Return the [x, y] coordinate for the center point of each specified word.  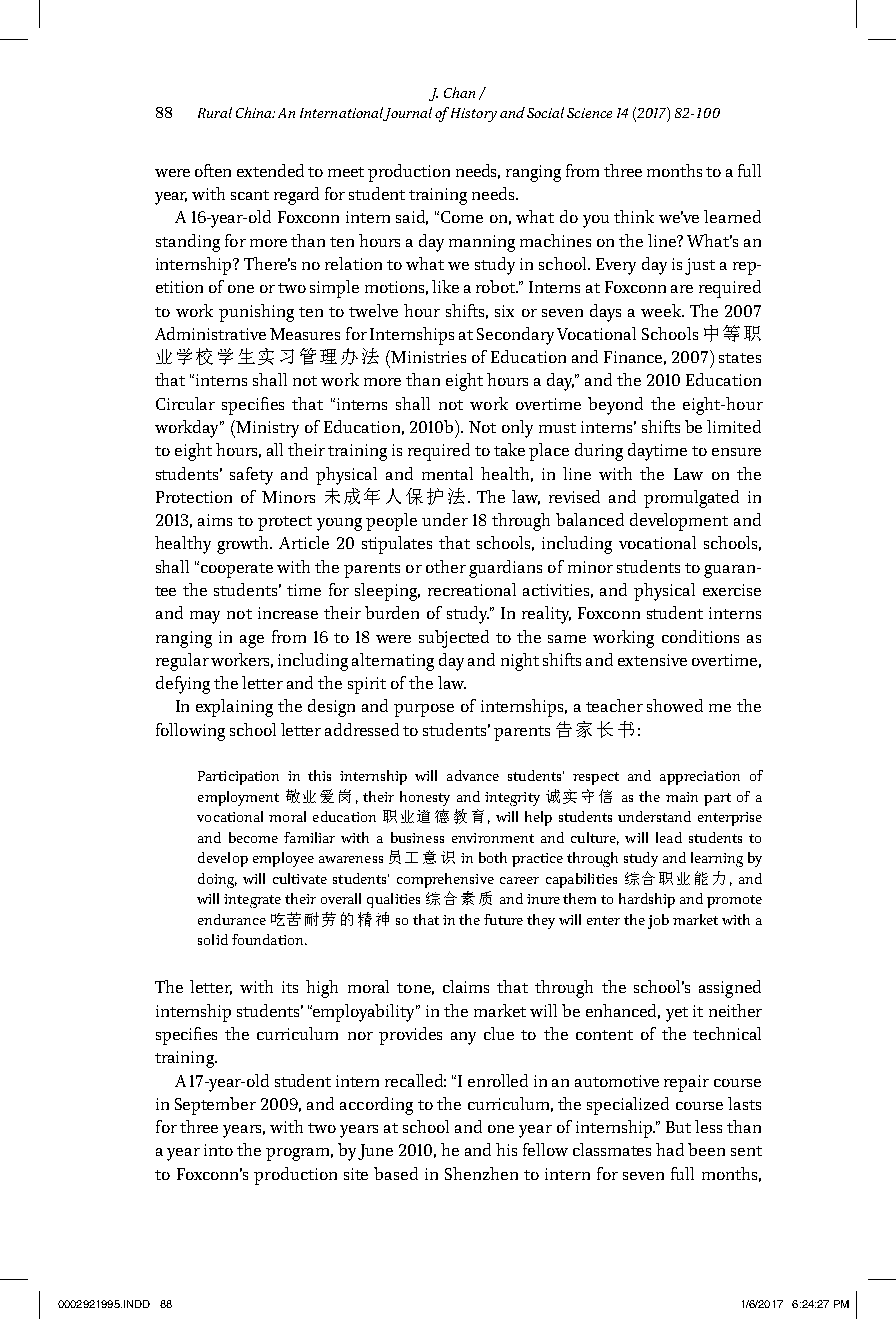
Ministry [266, 429]
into [218, 1150]
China [255, 112]
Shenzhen [481, 1173]
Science [589, 113]
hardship [647, 900]
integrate [252, 901]
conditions [700, 636]
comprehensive [445, 880]
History [474, 115]
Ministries [428, 357]
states [740, 358]
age [252, 641]
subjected [454, 639]
